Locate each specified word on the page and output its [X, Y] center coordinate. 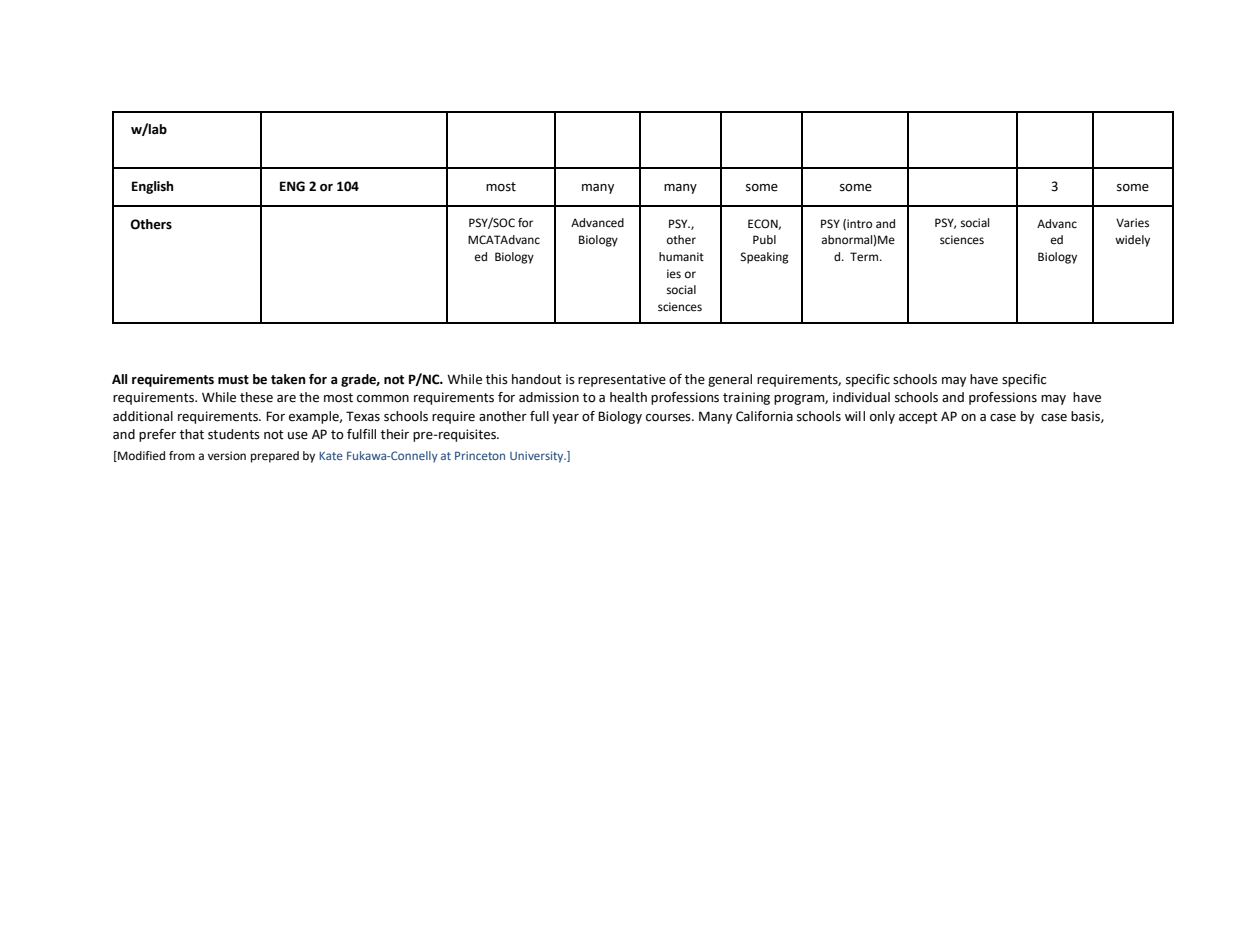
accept [918, 418]
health [628, 397]
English [152, 187]
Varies [1132, 223]
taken [288, 379]
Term [865, 257]
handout [537, 379]
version [227, 456]
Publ [764, 239]
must [233, 380]
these [256, 397]
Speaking [765, 258]
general [730, 380]
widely [1132, 241]
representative [622, 380]
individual [861, 397]
